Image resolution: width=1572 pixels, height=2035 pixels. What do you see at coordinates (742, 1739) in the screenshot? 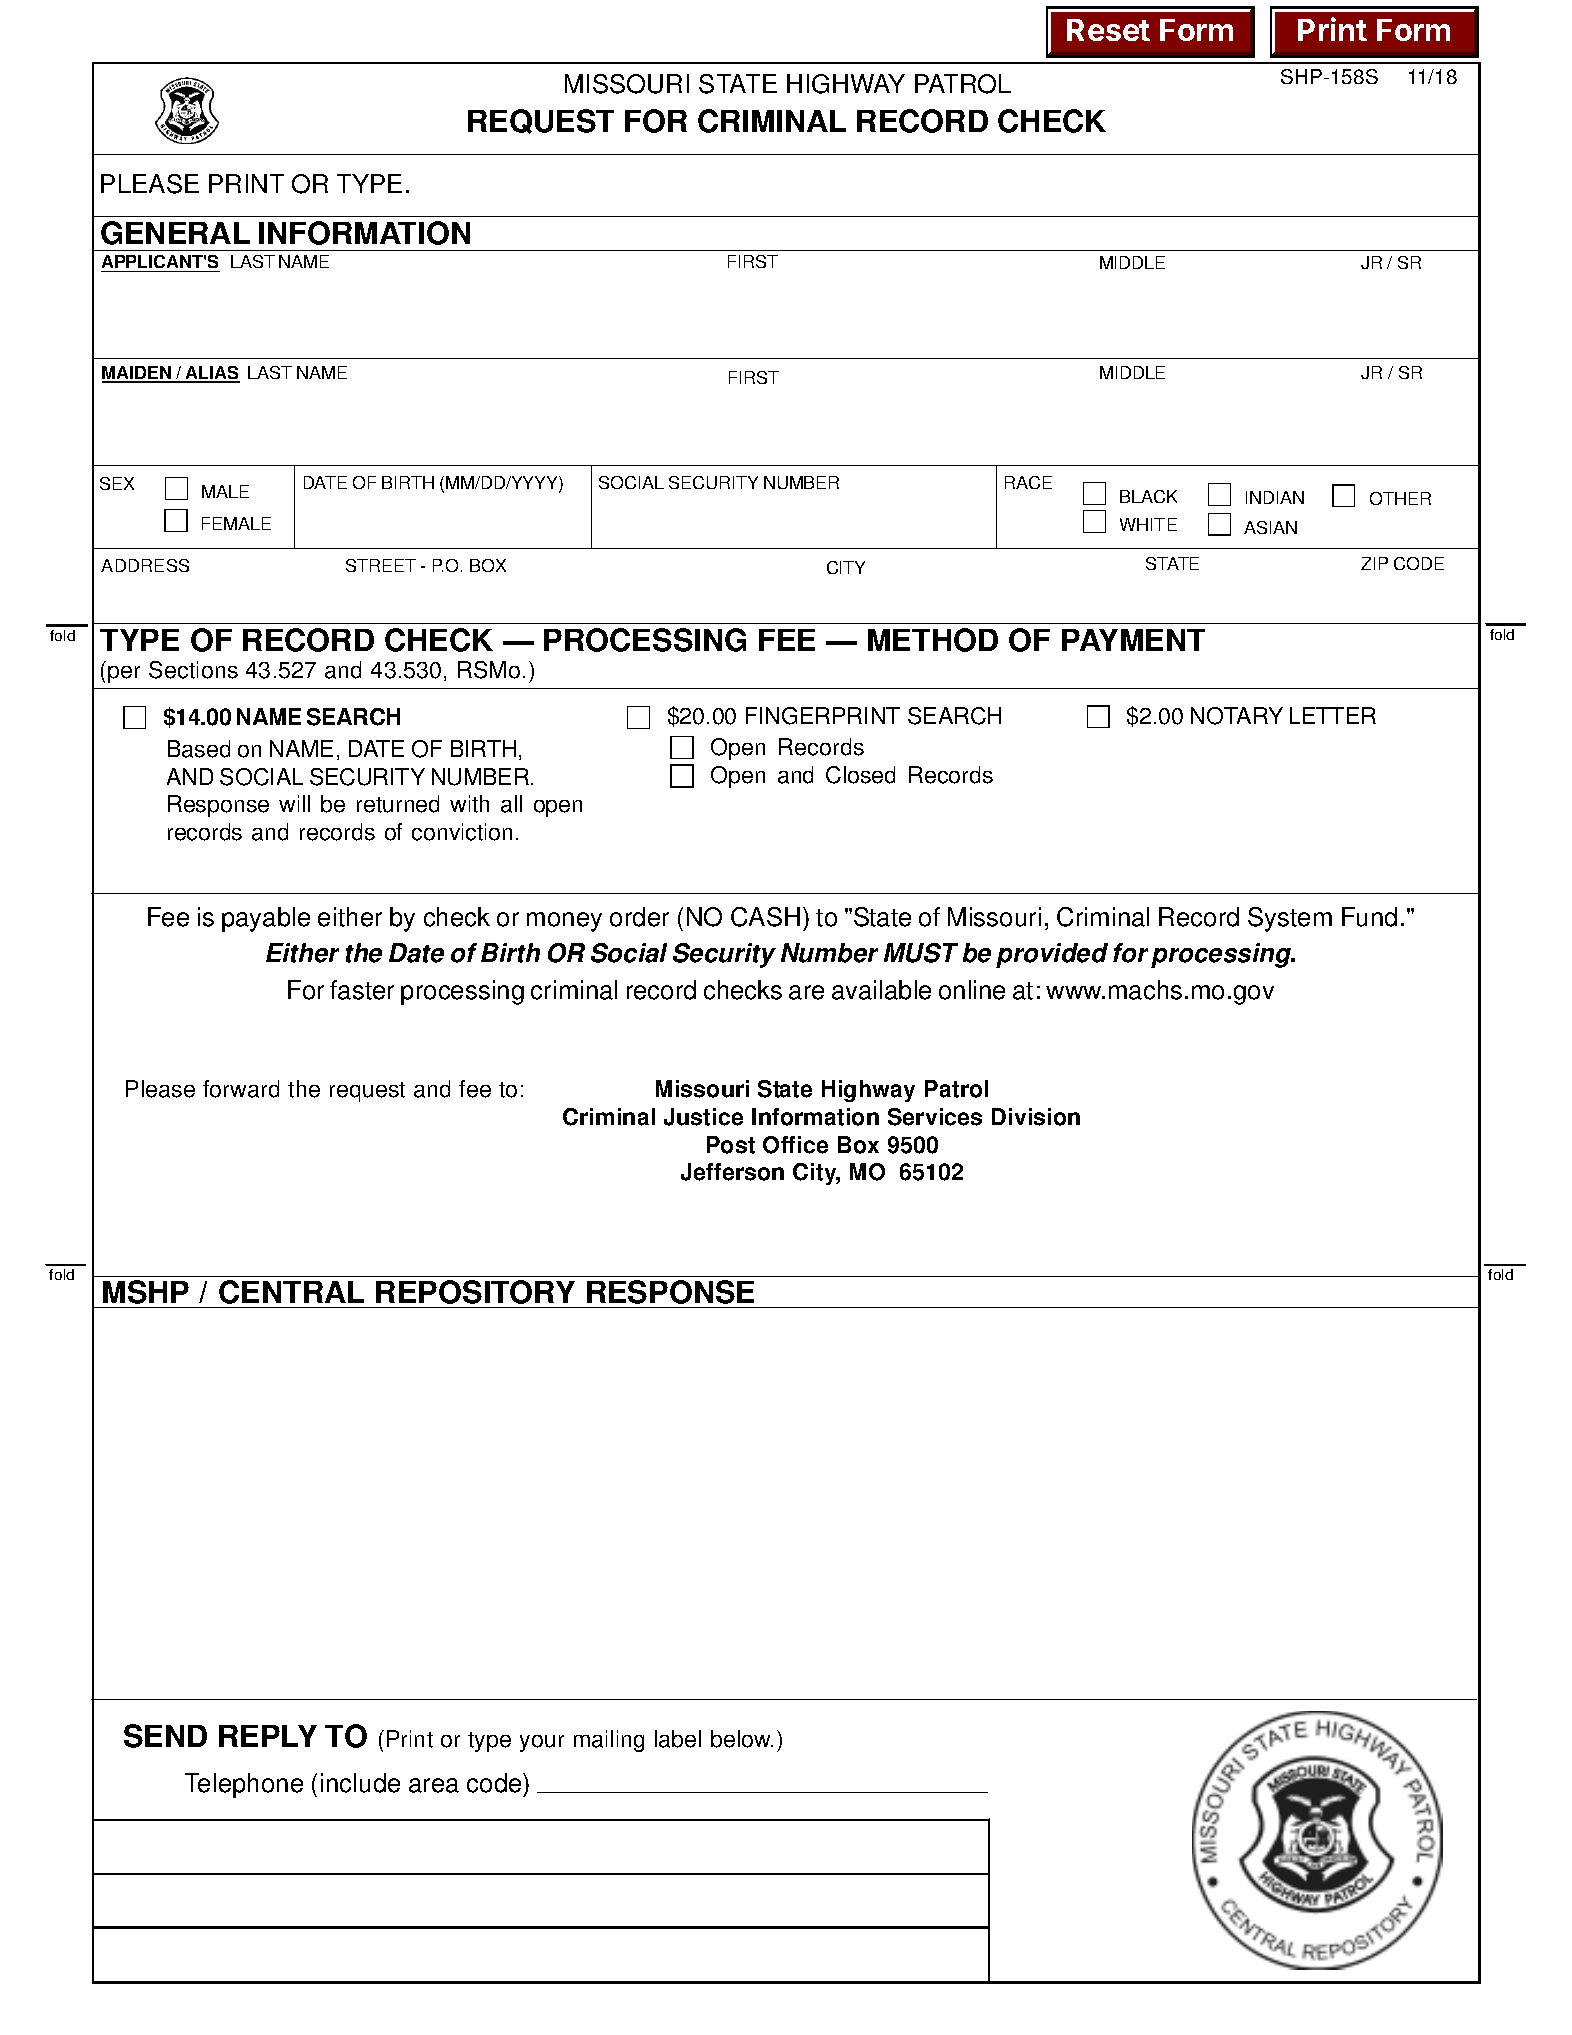
I see `below` at bounding box center [742, 1739].
